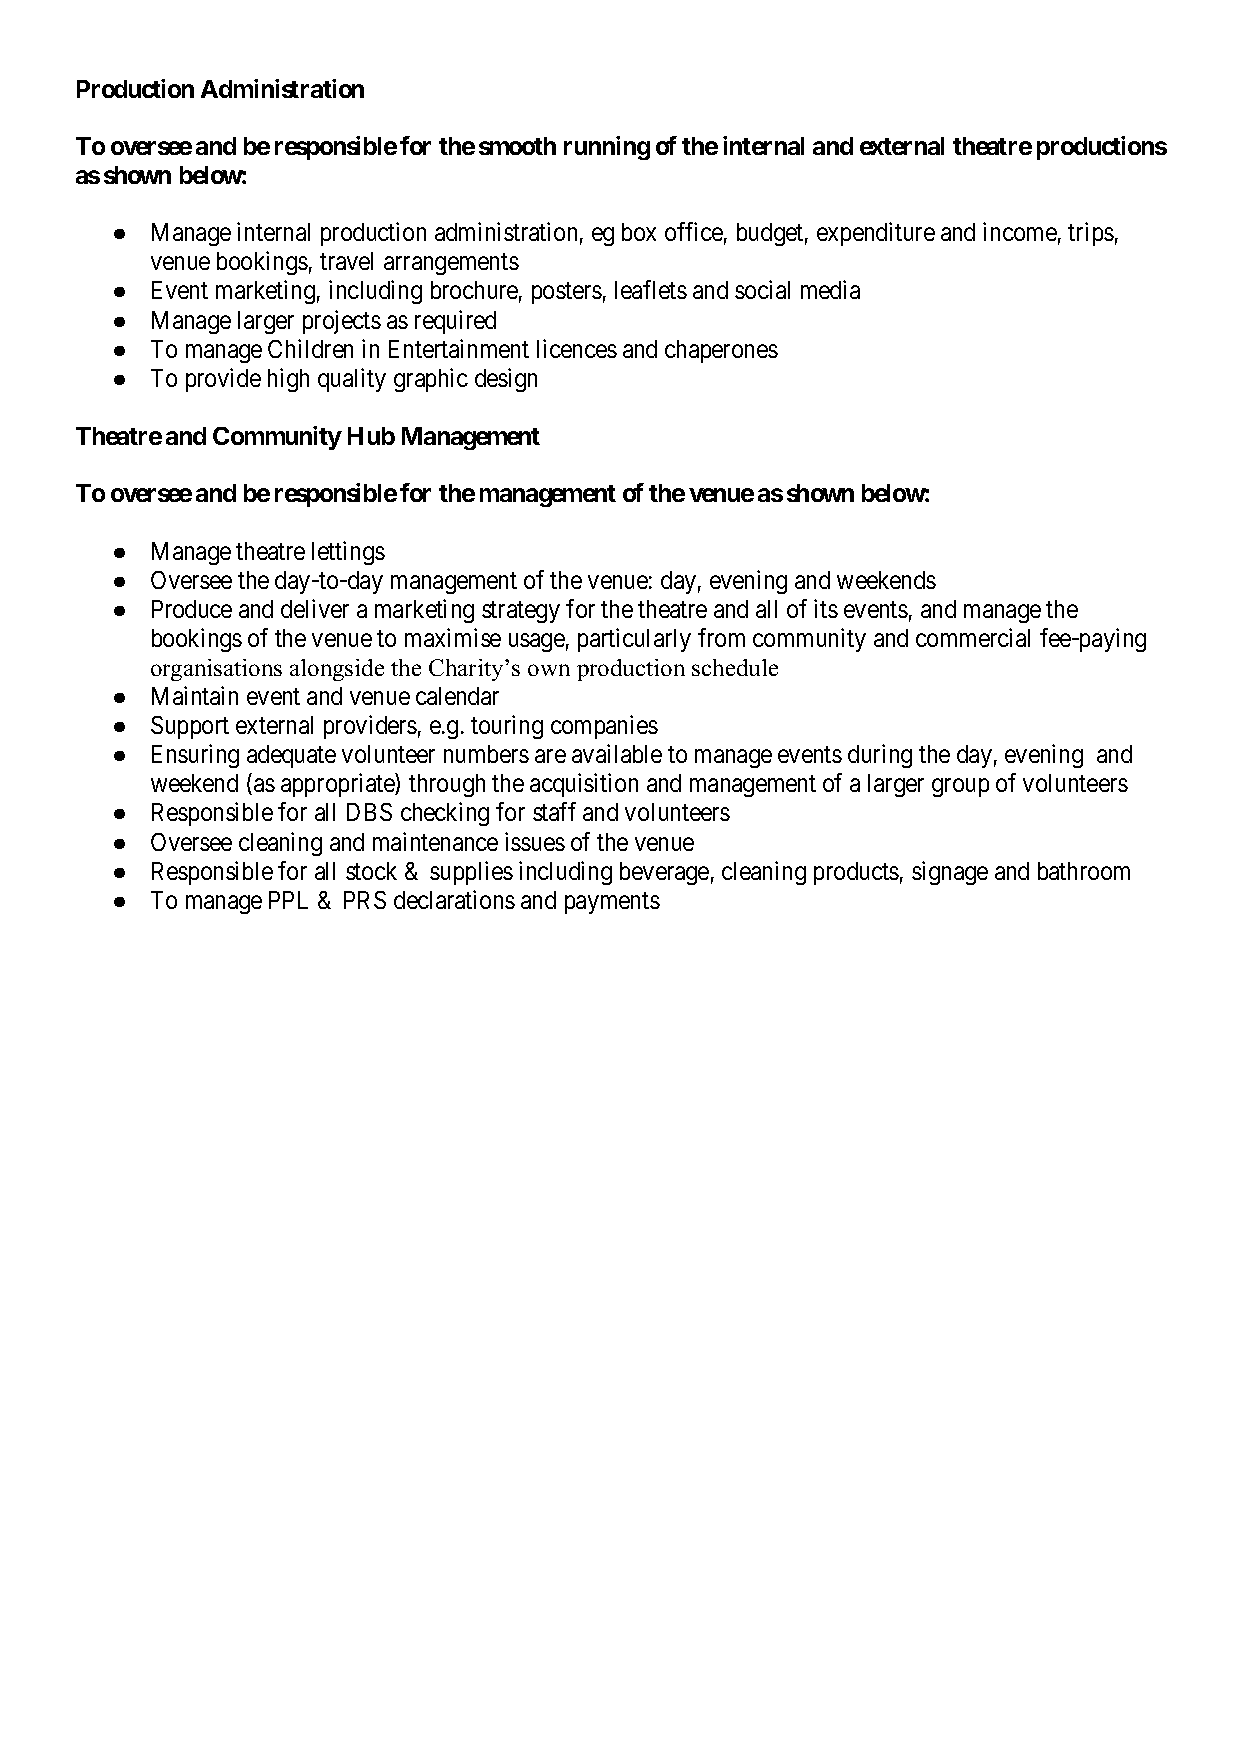 Image resolution: width=1241 pixels, height=1754 pixels. I want to click on travel, so click(346, 261).
